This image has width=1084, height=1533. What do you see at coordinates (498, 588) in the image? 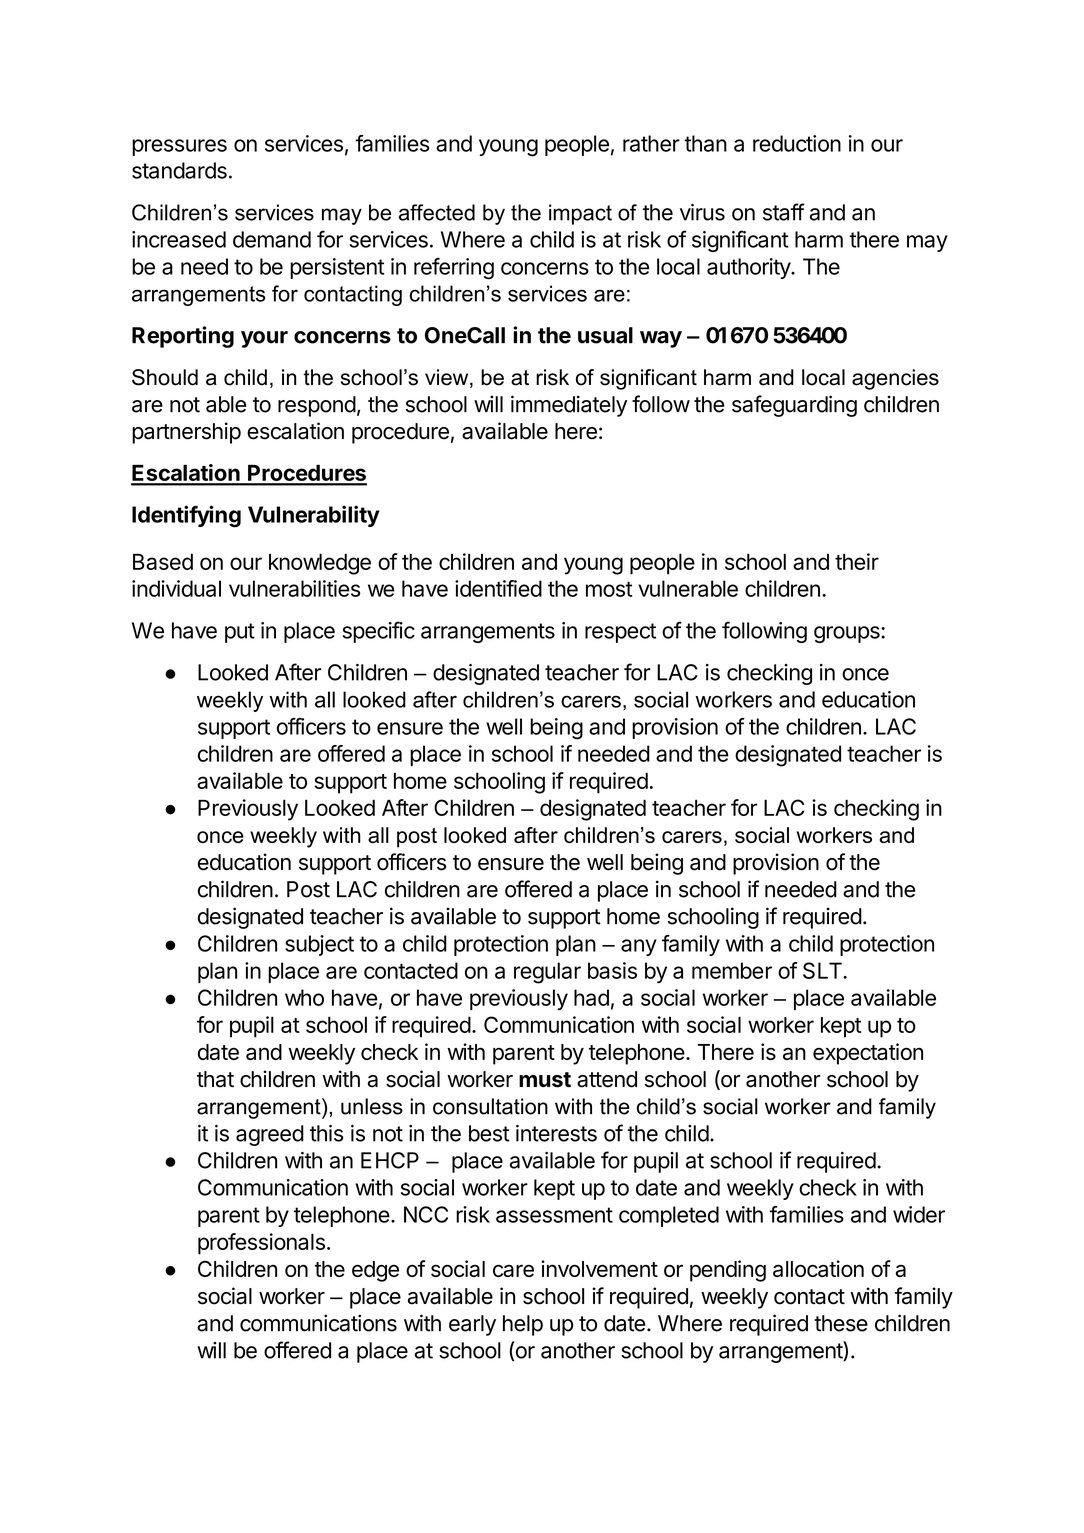
I see `identified` at bounding box center [498, 588].
